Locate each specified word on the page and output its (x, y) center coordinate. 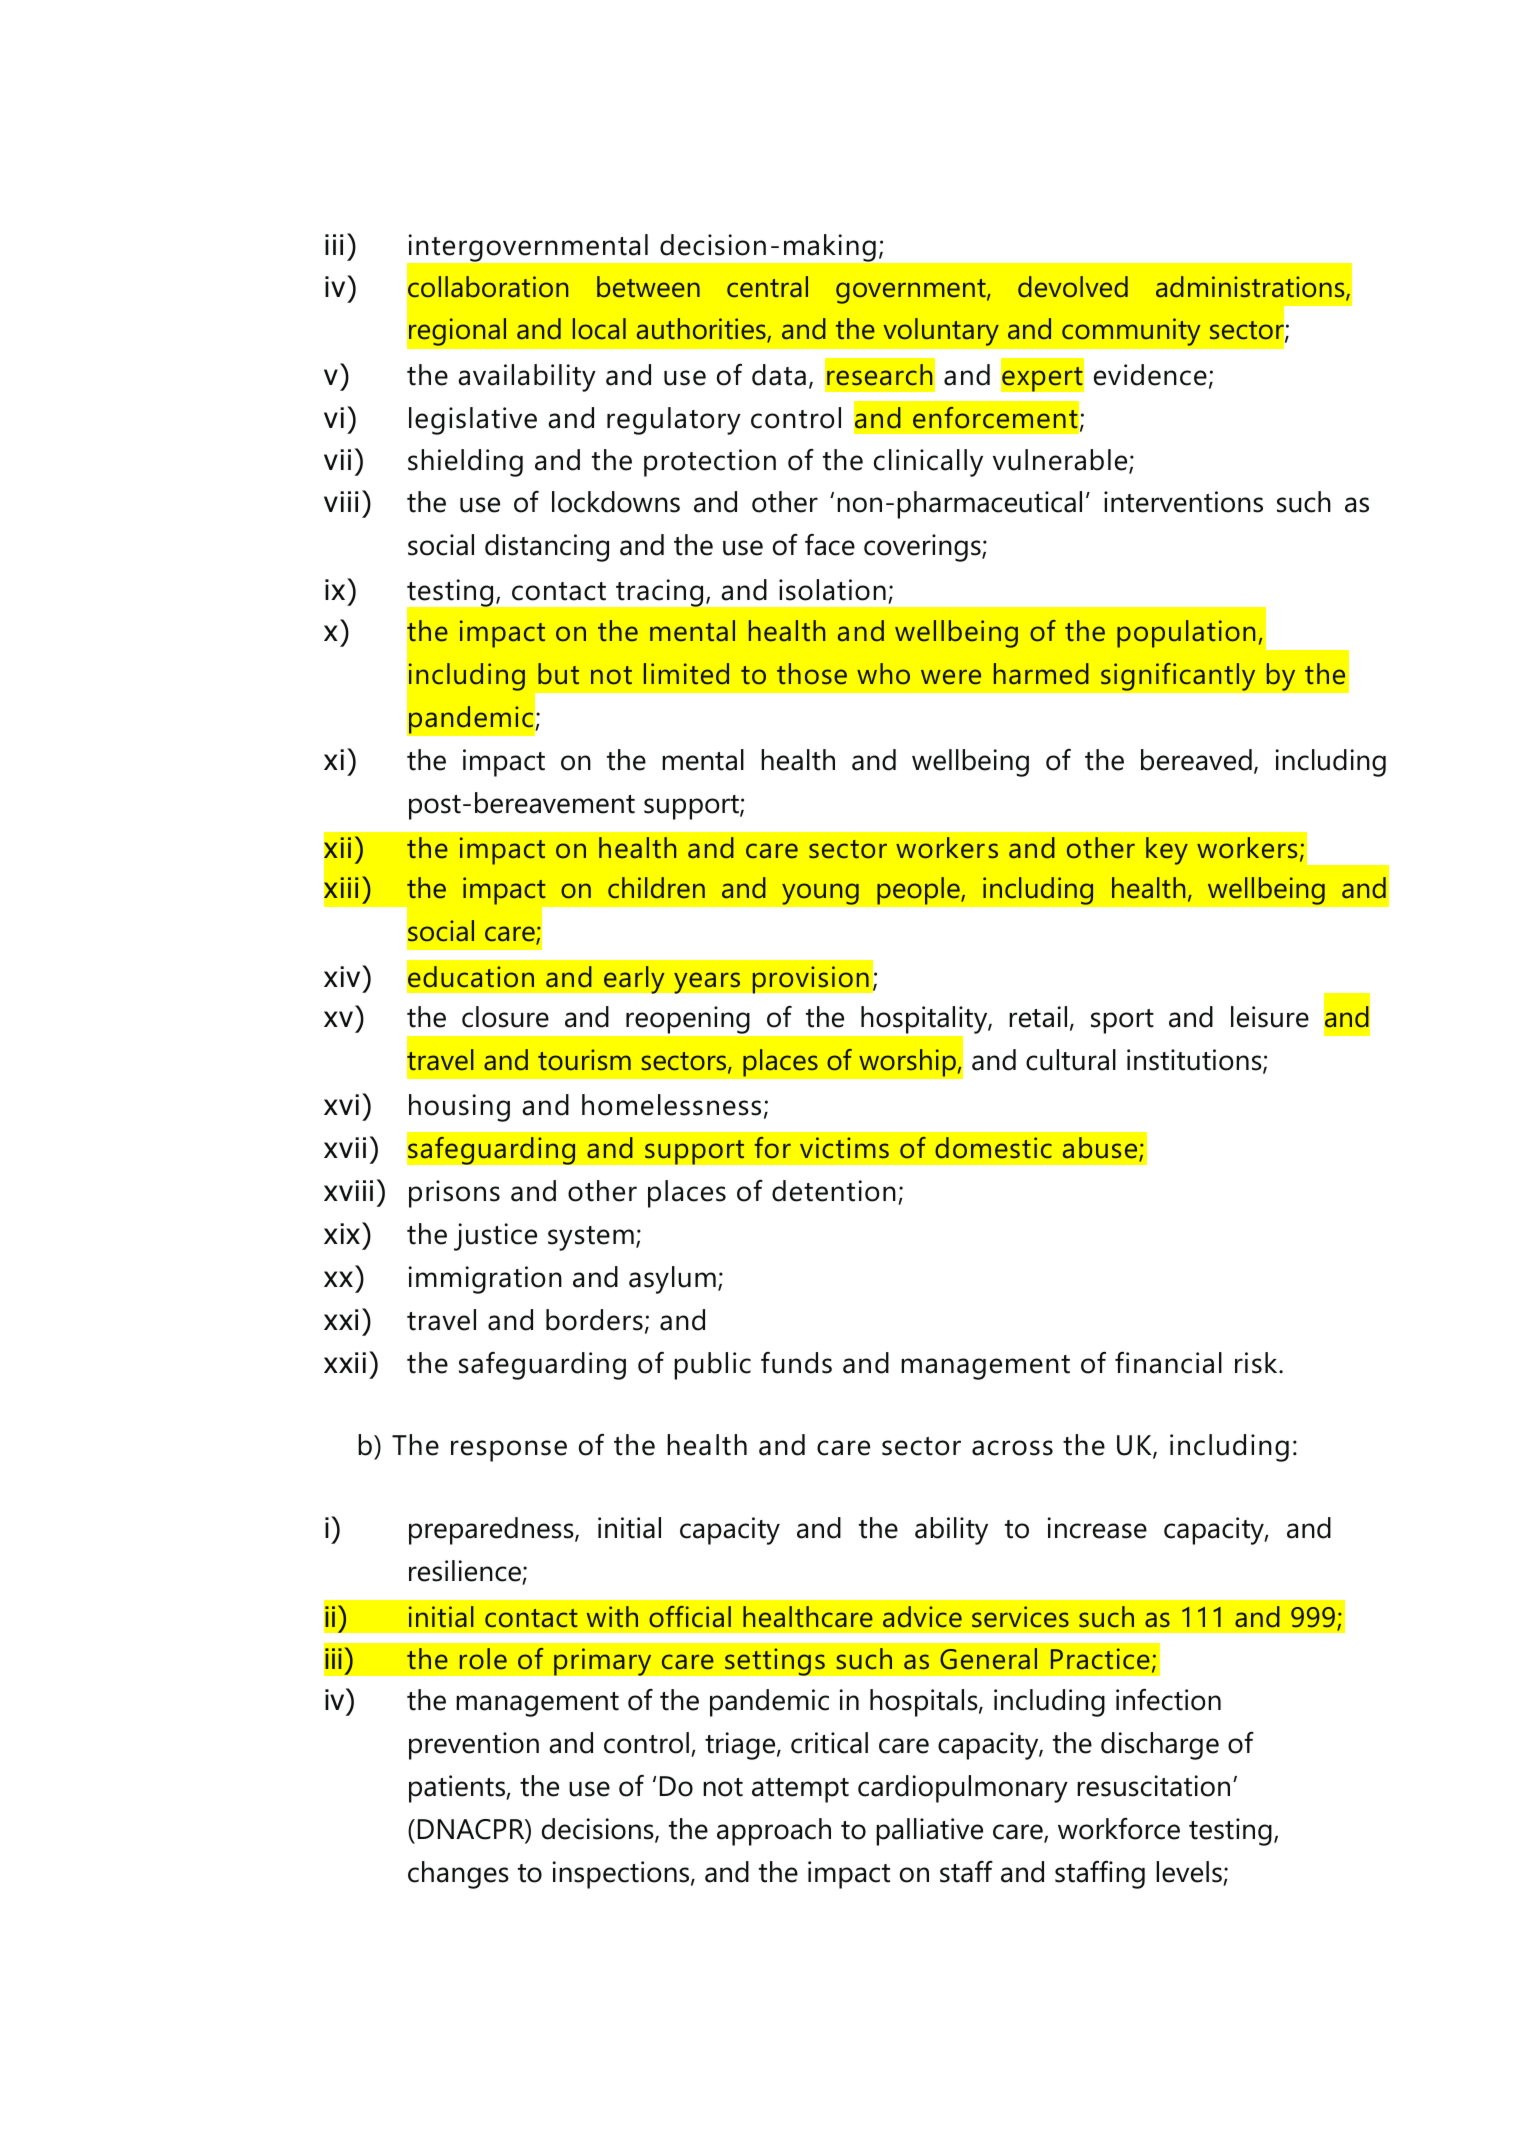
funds (796, 1363)
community (1131, 332)
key (1167, 851)
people (919, 891)
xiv (343, 976)
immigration (485, 1280)
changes (458, 1875)
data (779, 375)
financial (1168, 1363)
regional (458, 332)
